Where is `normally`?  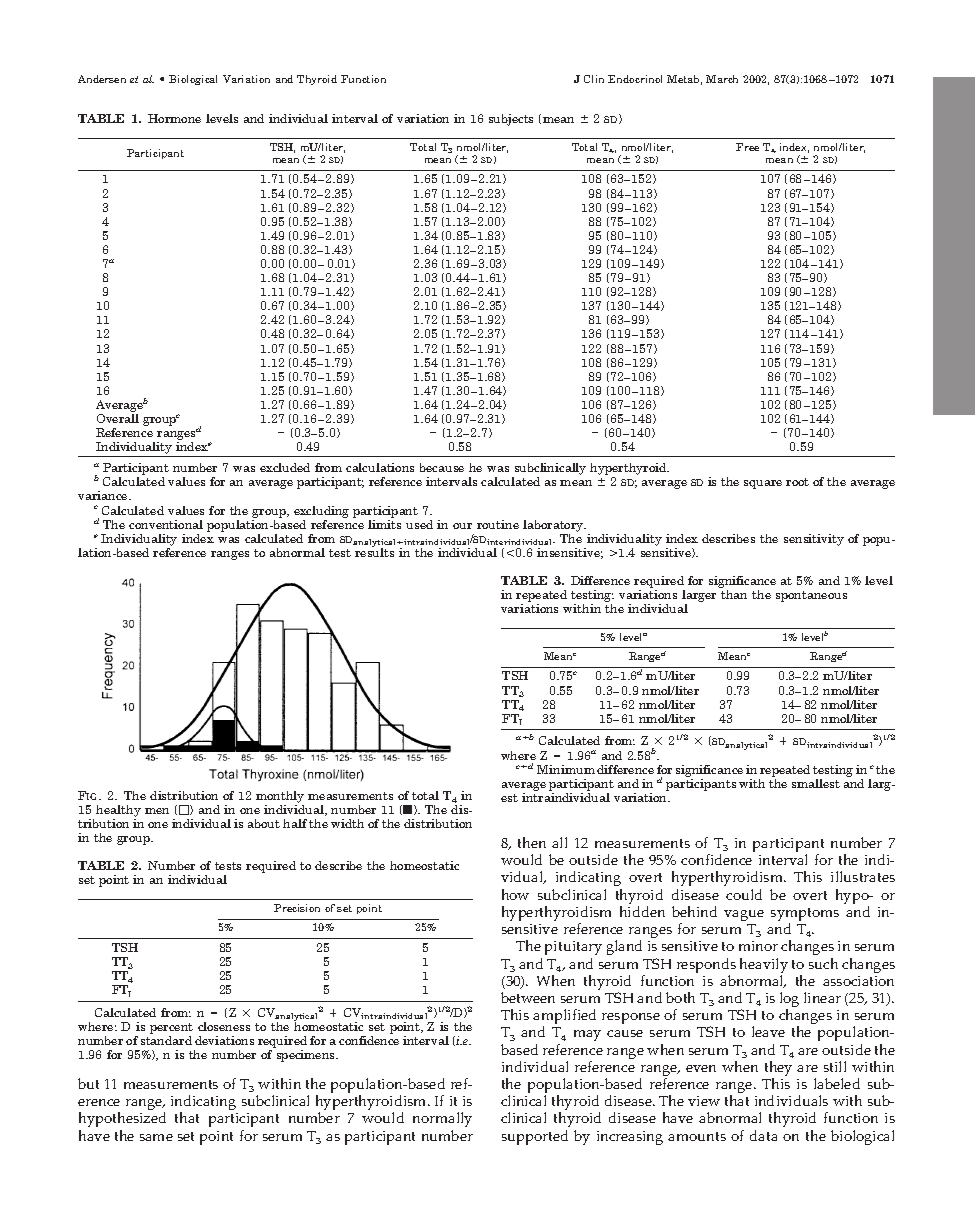
normally is located at coordinates (442, 1121).
